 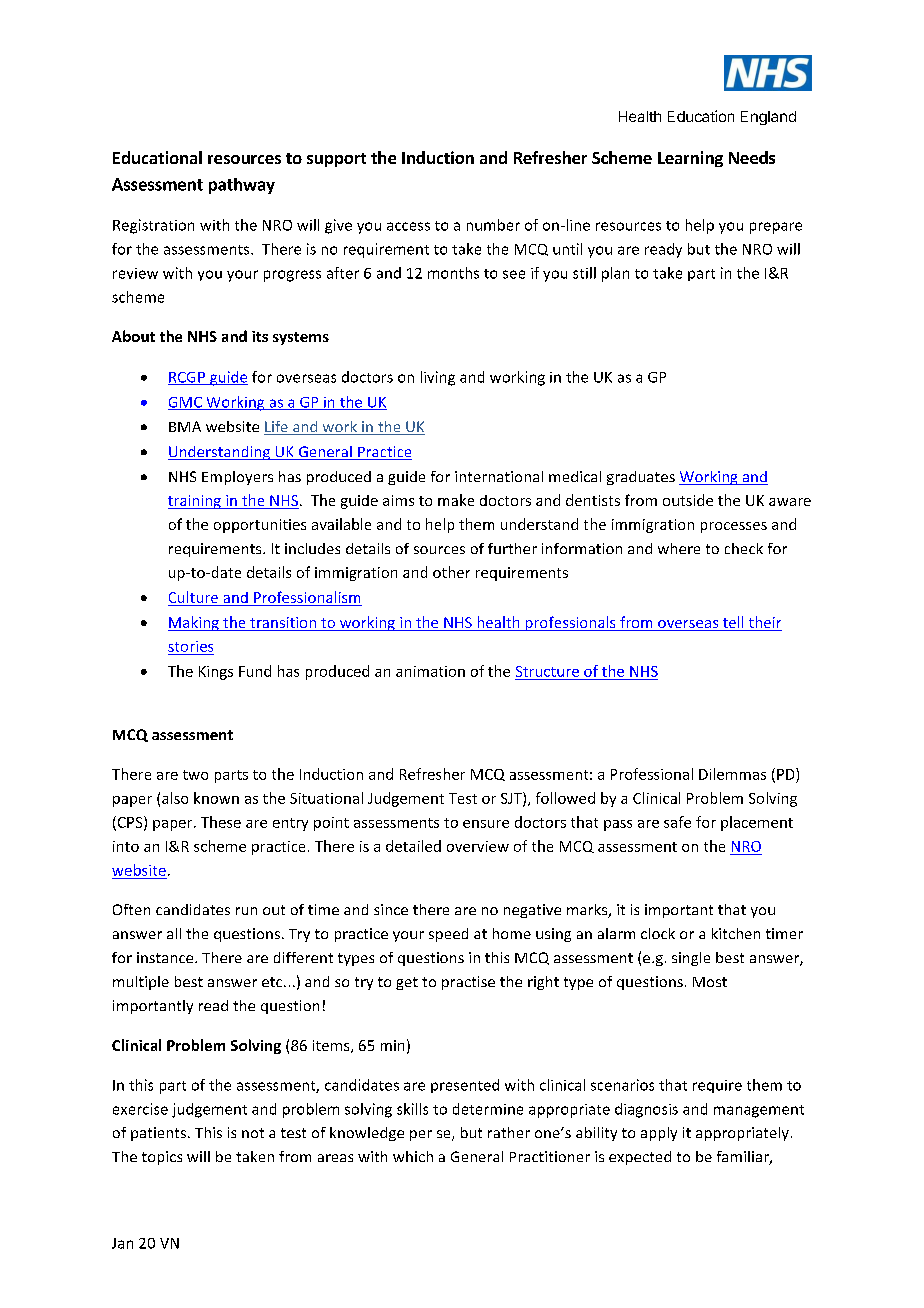 I want to click on pathway, so click(x=242, y=186).
